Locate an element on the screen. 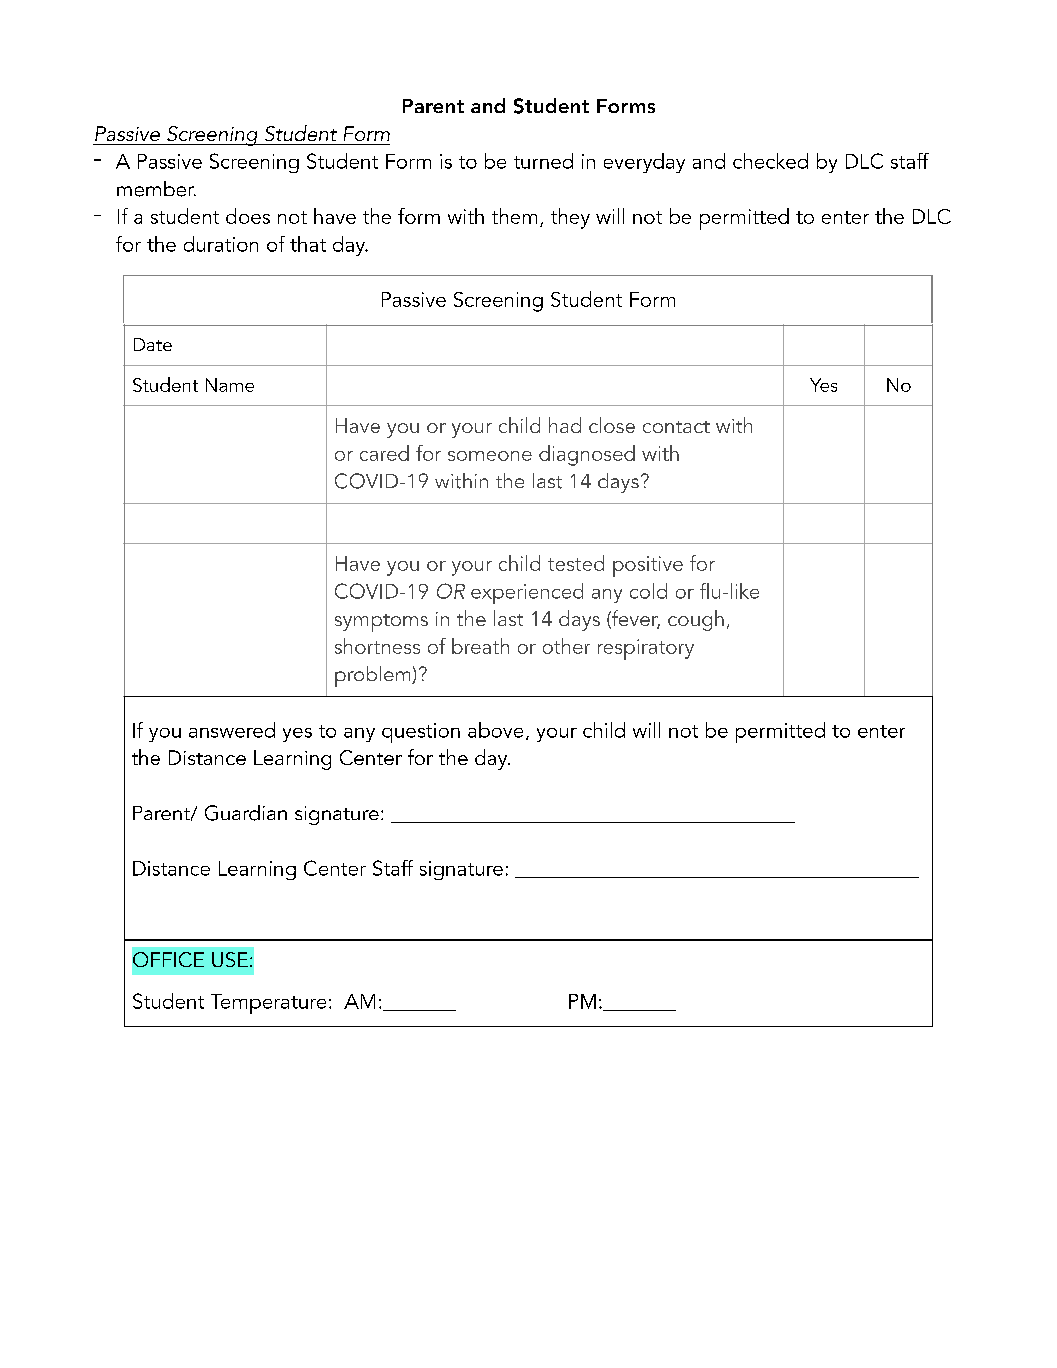 This screenshot has width=1057, height=1368. experienced is located at coordinates (527, 593).
